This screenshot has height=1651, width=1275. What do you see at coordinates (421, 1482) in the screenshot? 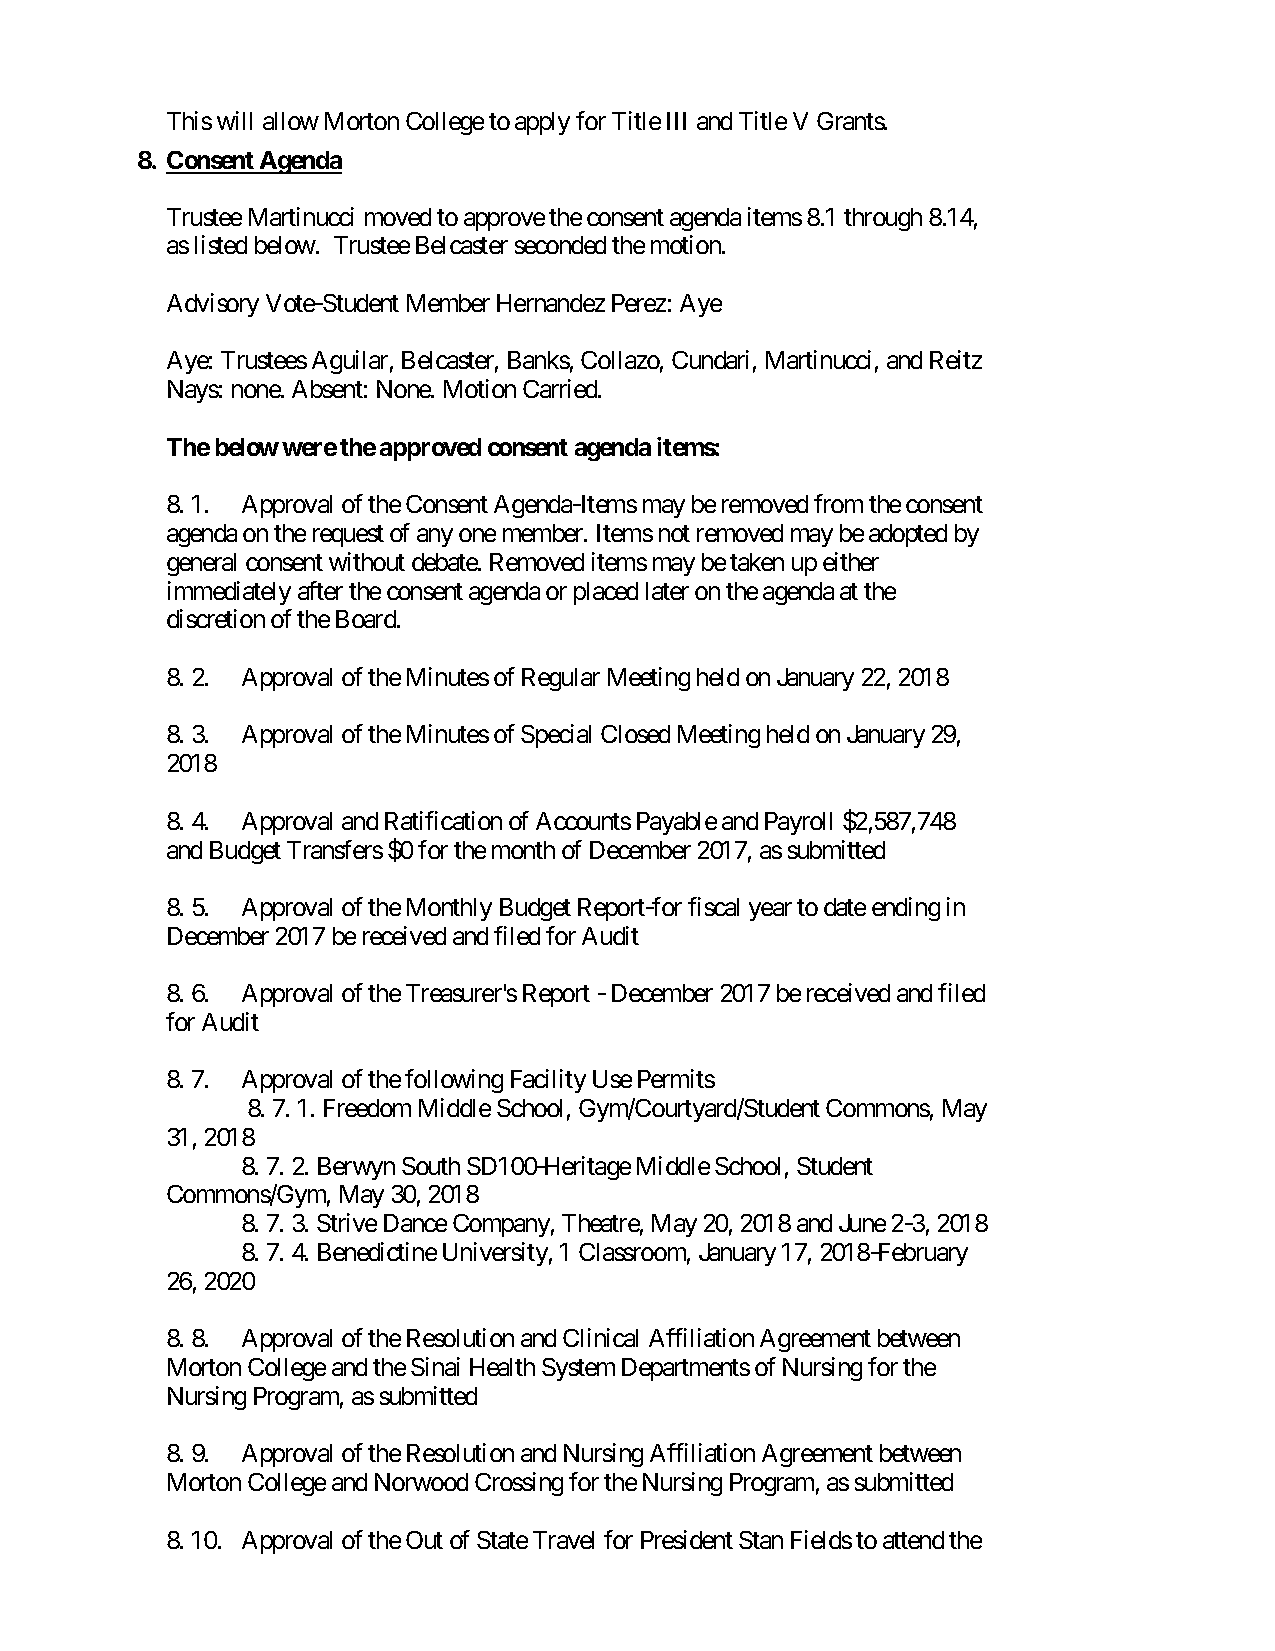
I see `Norwood` at bounding box center [421, 1482].
